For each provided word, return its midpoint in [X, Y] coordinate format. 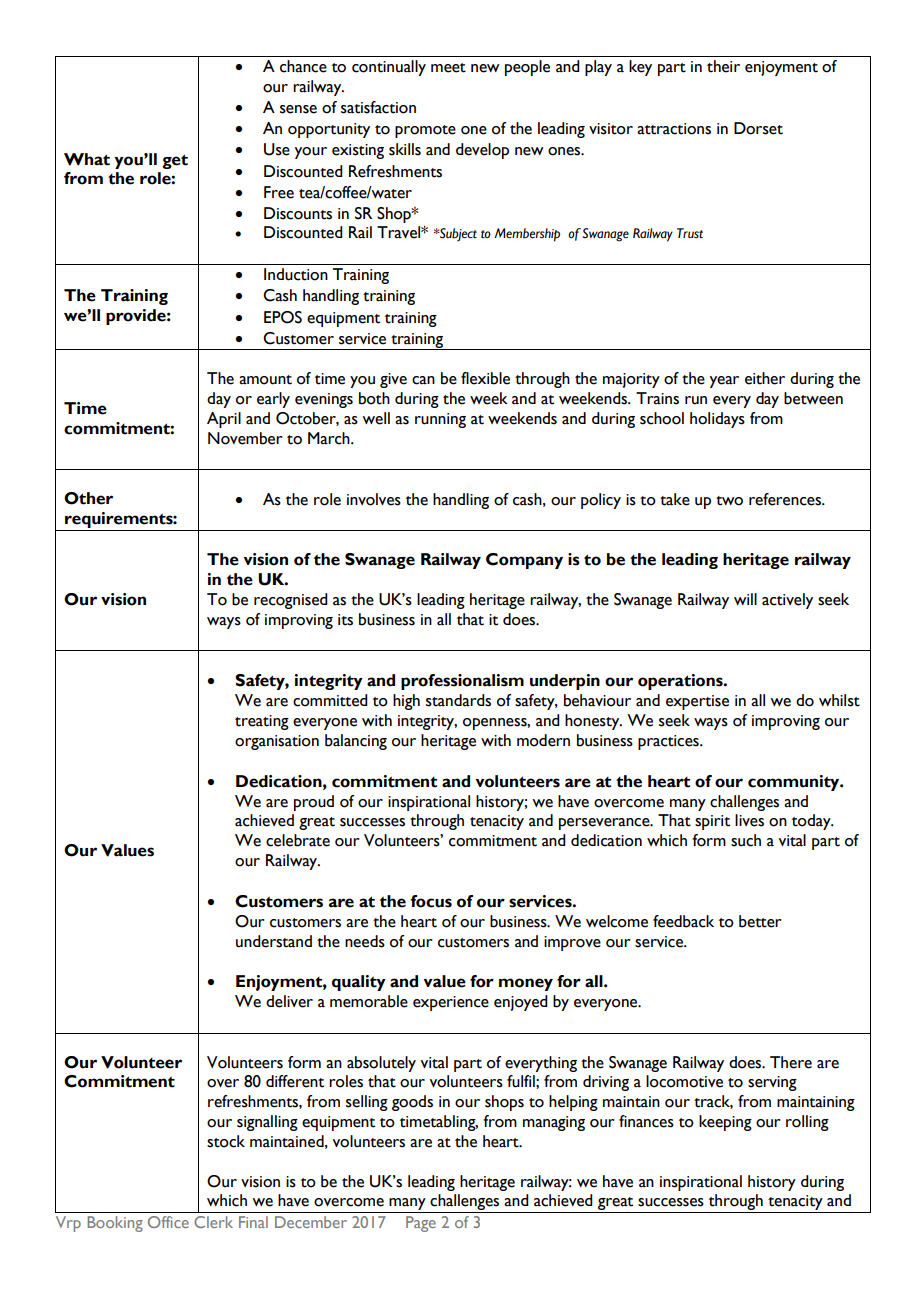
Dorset [758, 128]
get [175, 161]
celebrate [298, 840]
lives [749, 820]
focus [431, 901]
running [440, 420]
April [224, 420]
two [729, 501]
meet [448, 68]
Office [168, 1222]
